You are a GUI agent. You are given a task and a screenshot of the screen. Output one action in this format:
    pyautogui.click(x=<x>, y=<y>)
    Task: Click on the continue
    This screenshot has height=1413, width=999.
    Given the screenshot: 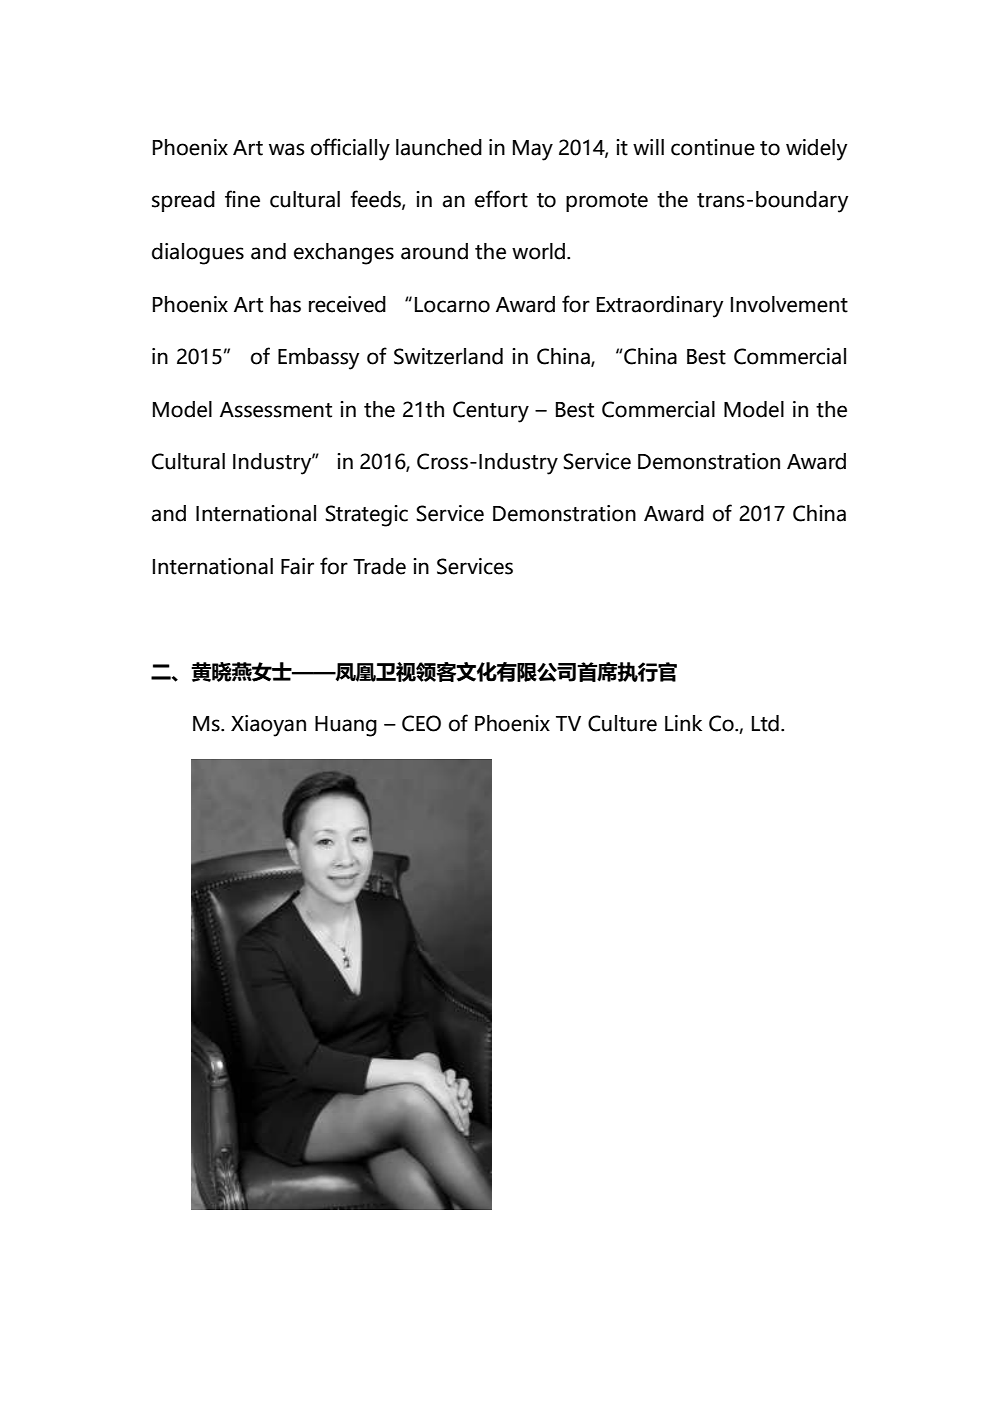 What is the action you would take?
    pyautogui.click(x=713, y=147)
